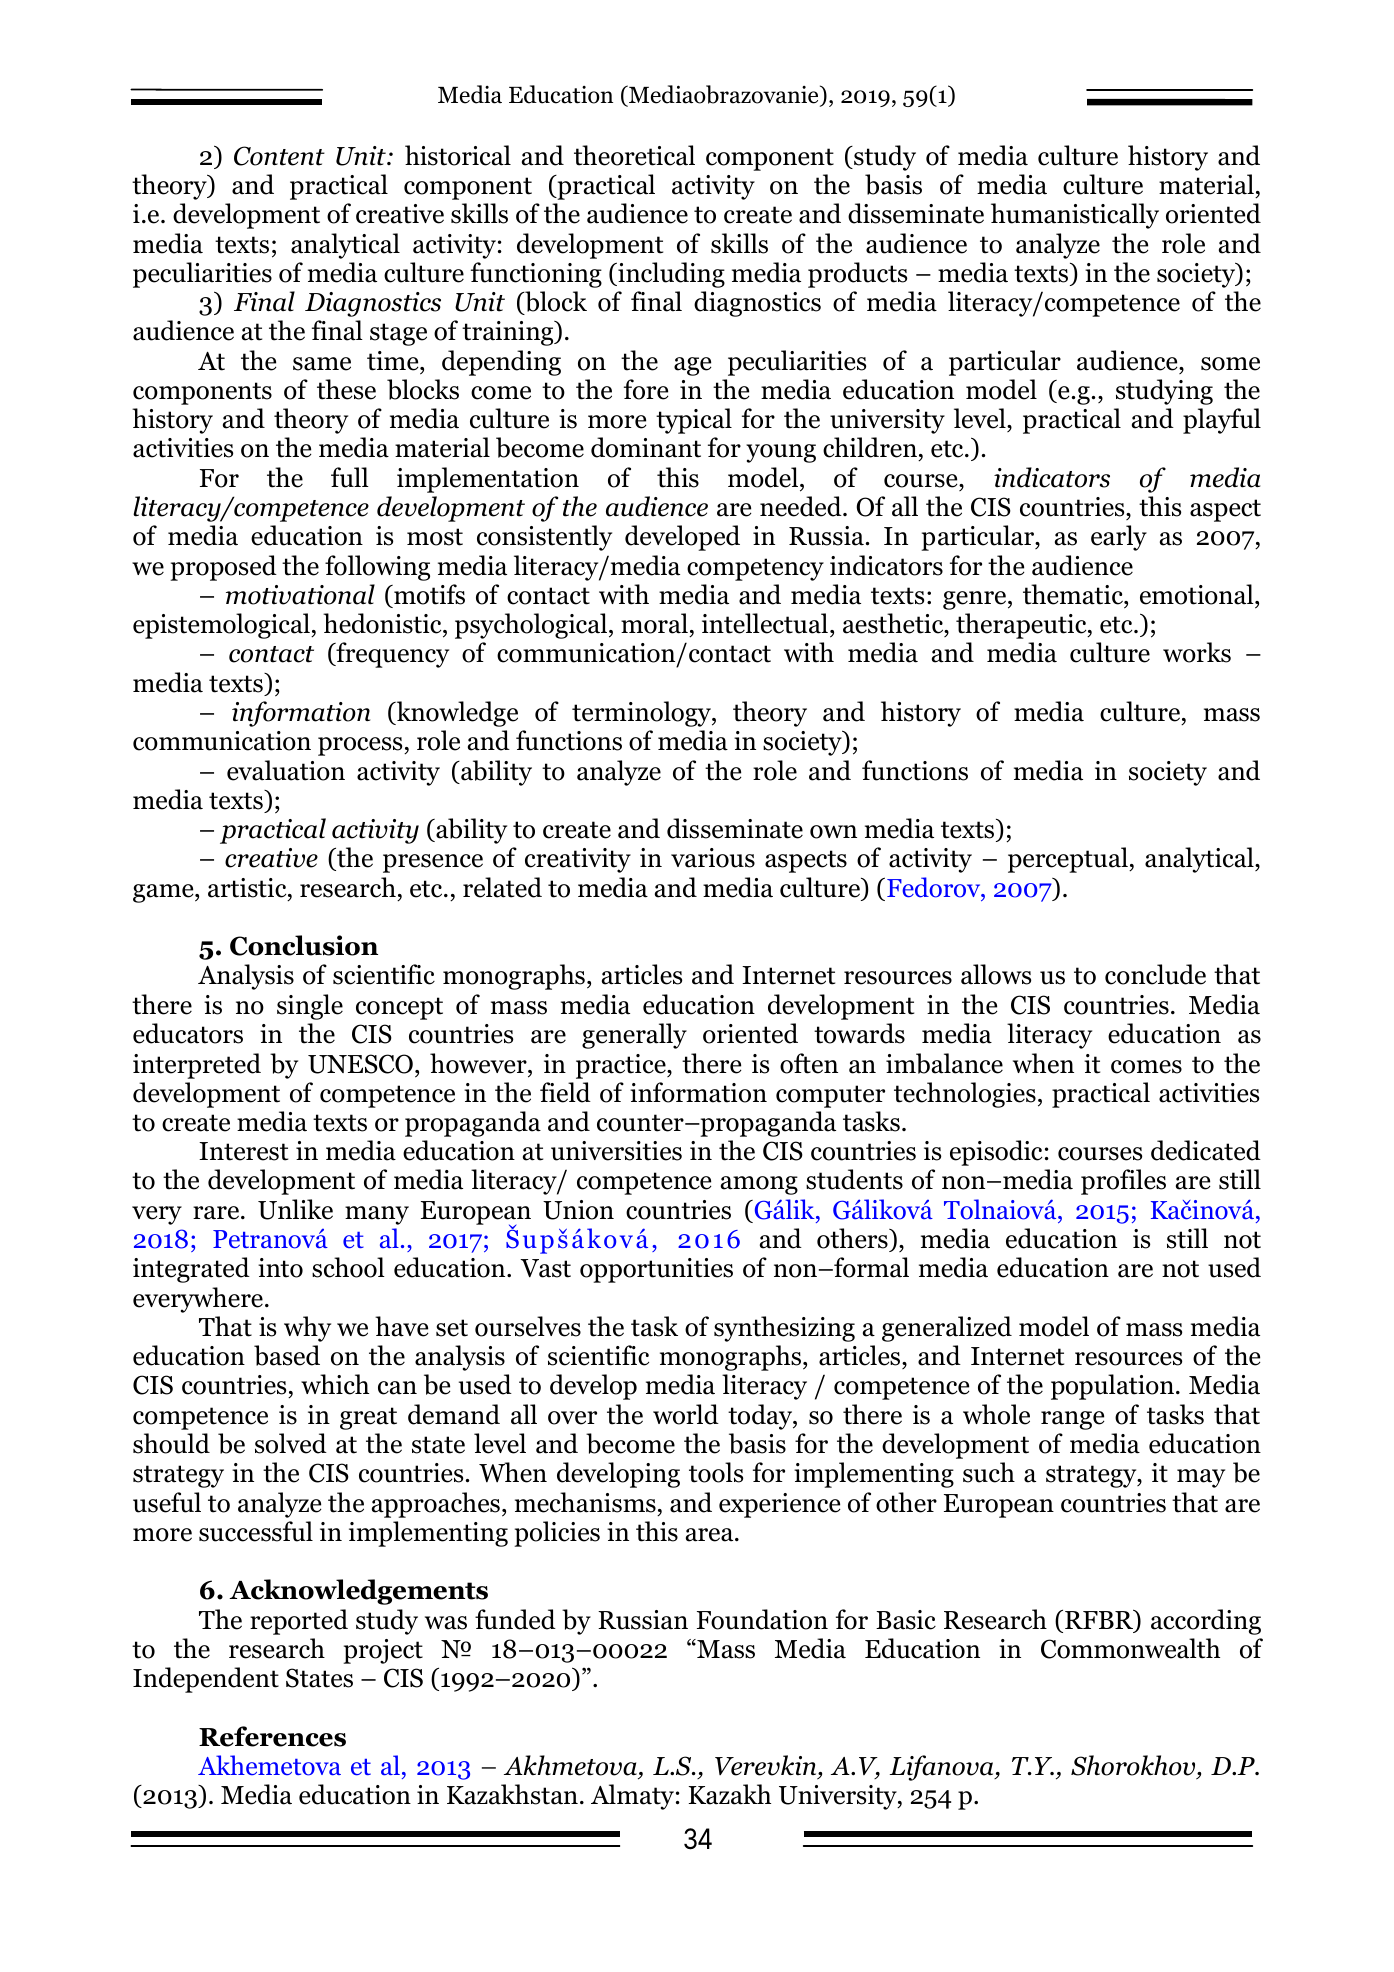  I want to click on competency, so click(755, 569).
